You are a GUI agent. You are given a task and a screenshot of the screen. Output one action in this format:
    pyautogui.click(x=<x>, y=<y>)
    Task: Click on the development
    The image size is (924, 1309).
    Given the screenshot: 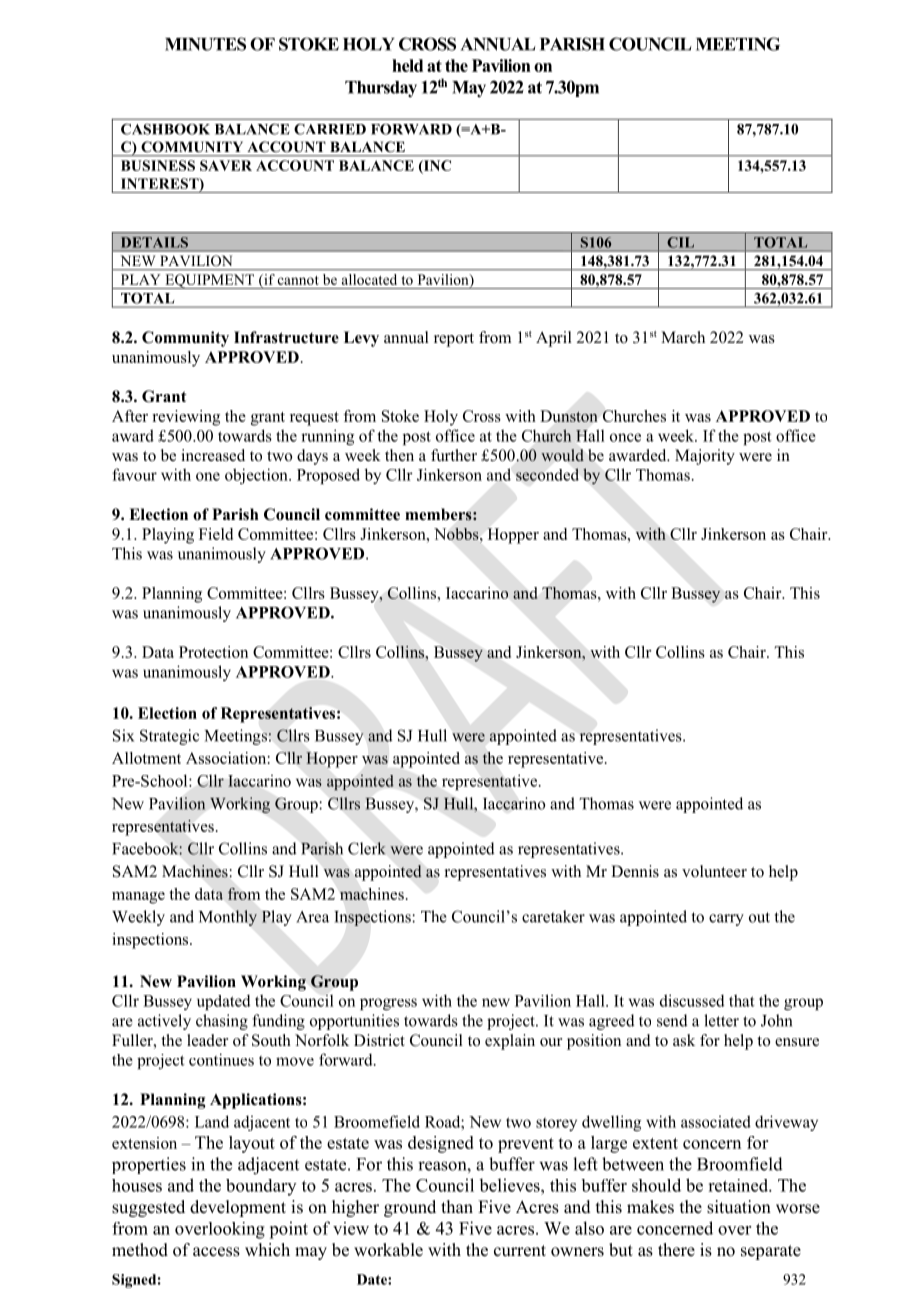 What is the action you would take?
    pyautogui.click(x=238, y=1208)
